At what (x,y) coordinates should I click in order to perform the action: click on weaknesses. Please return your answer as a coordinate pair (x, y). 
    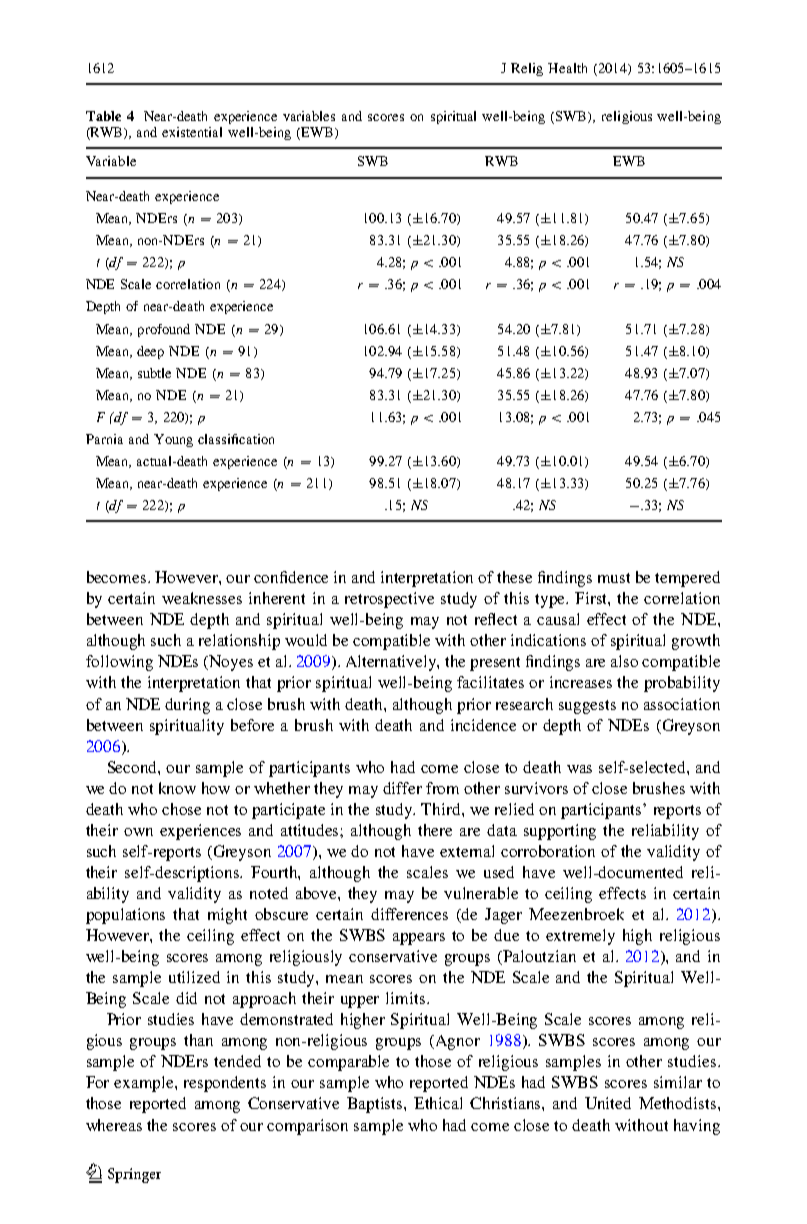
    Looking at the image, I should click on (202, 598).
